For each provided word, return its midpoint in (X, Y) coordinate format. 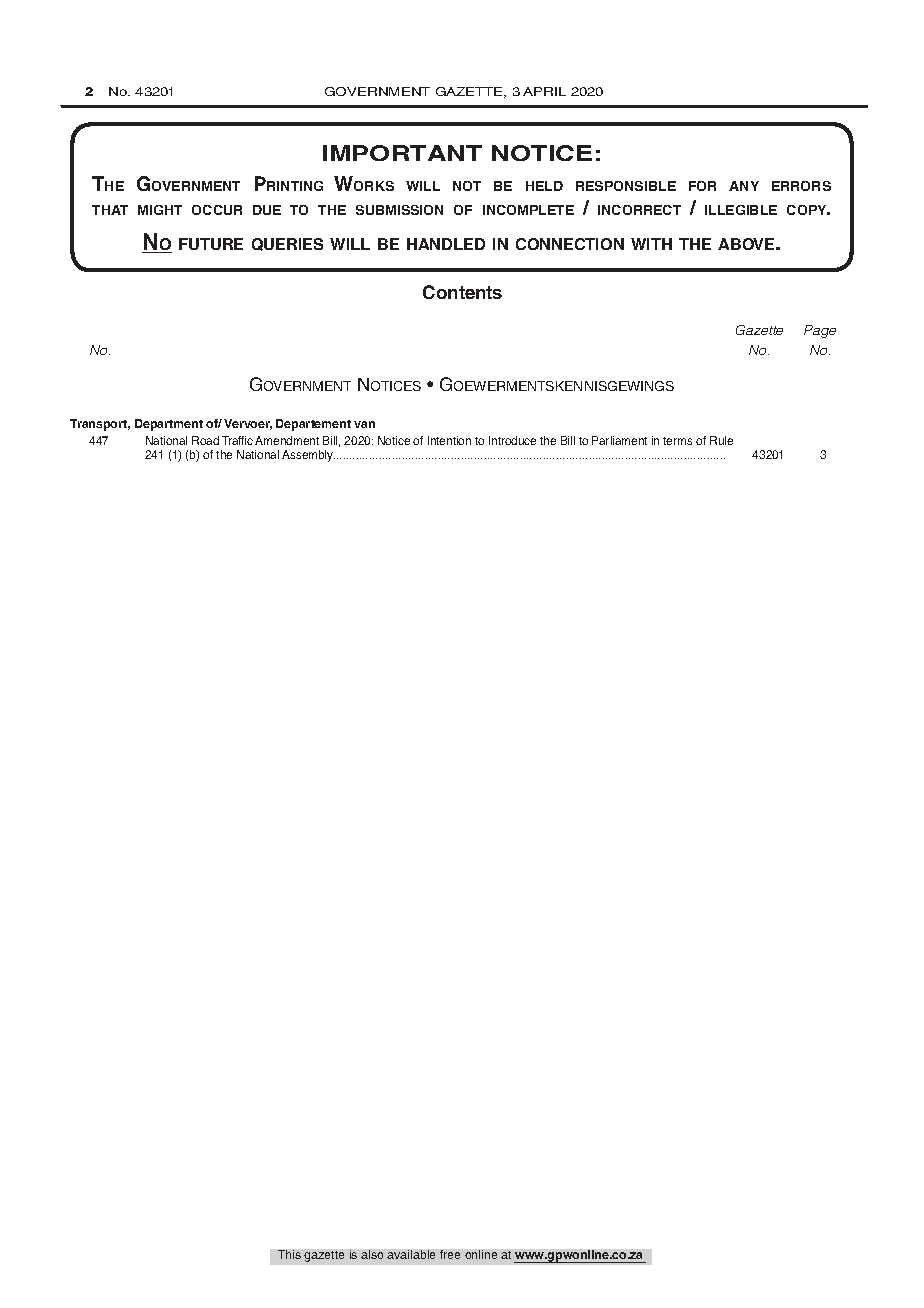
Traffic (237, 440)
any (744, 186)
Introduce (512, 440)
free (450, 1254)
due (267, 210)
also (372, 1254)
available (411, 1254)
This (289, 1254)
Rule (721, 440)
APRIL (544, 91)
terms (677, 441)
